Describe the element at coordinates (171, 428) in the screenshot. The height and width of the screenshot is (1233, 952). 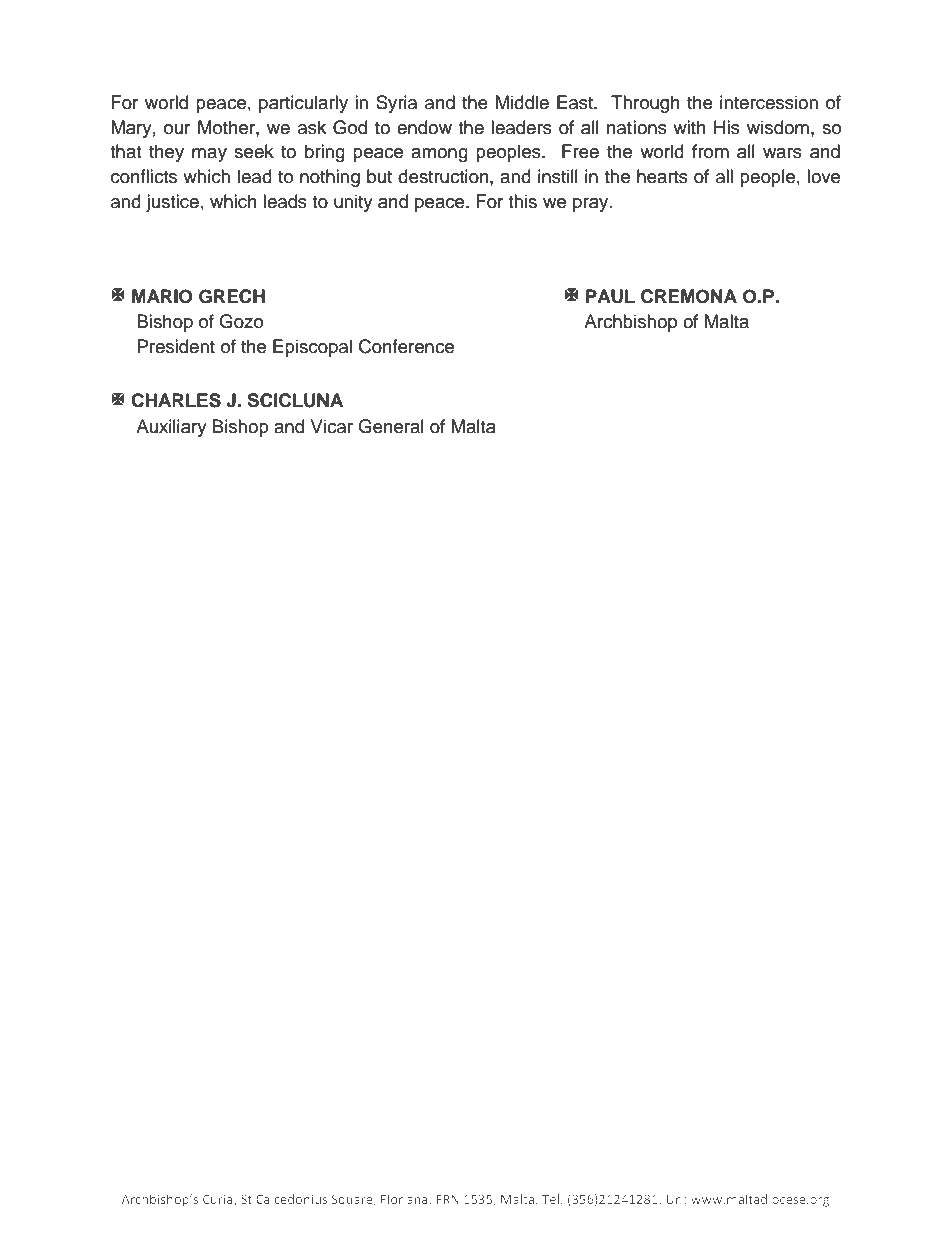
I see `Auxiliary` at that location.
